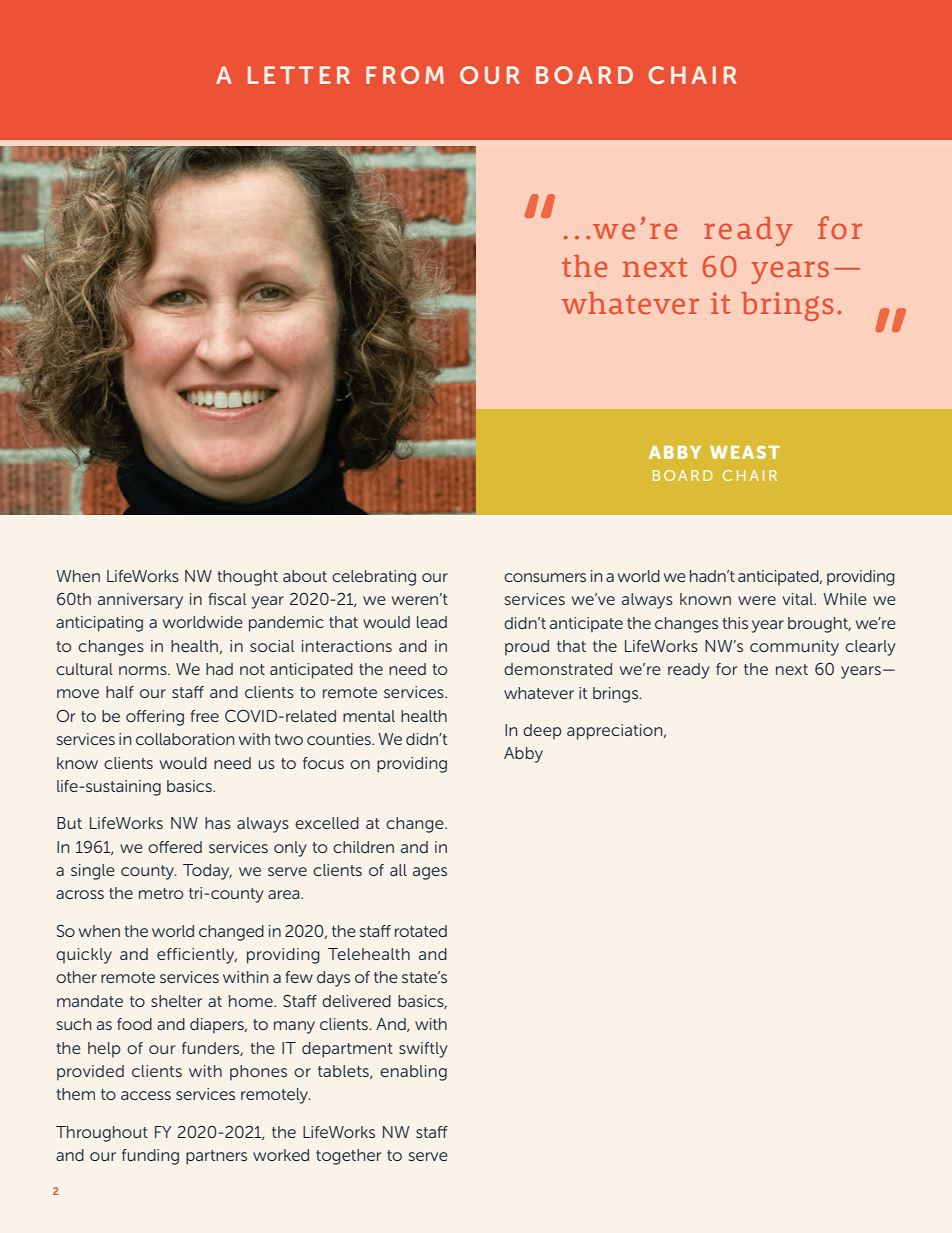 The width and height of the screenshot is (952, 1233). What do you see at coordinates (799, 599) in the screenshot?
I see `vital` at bounding box center [799, 599].
